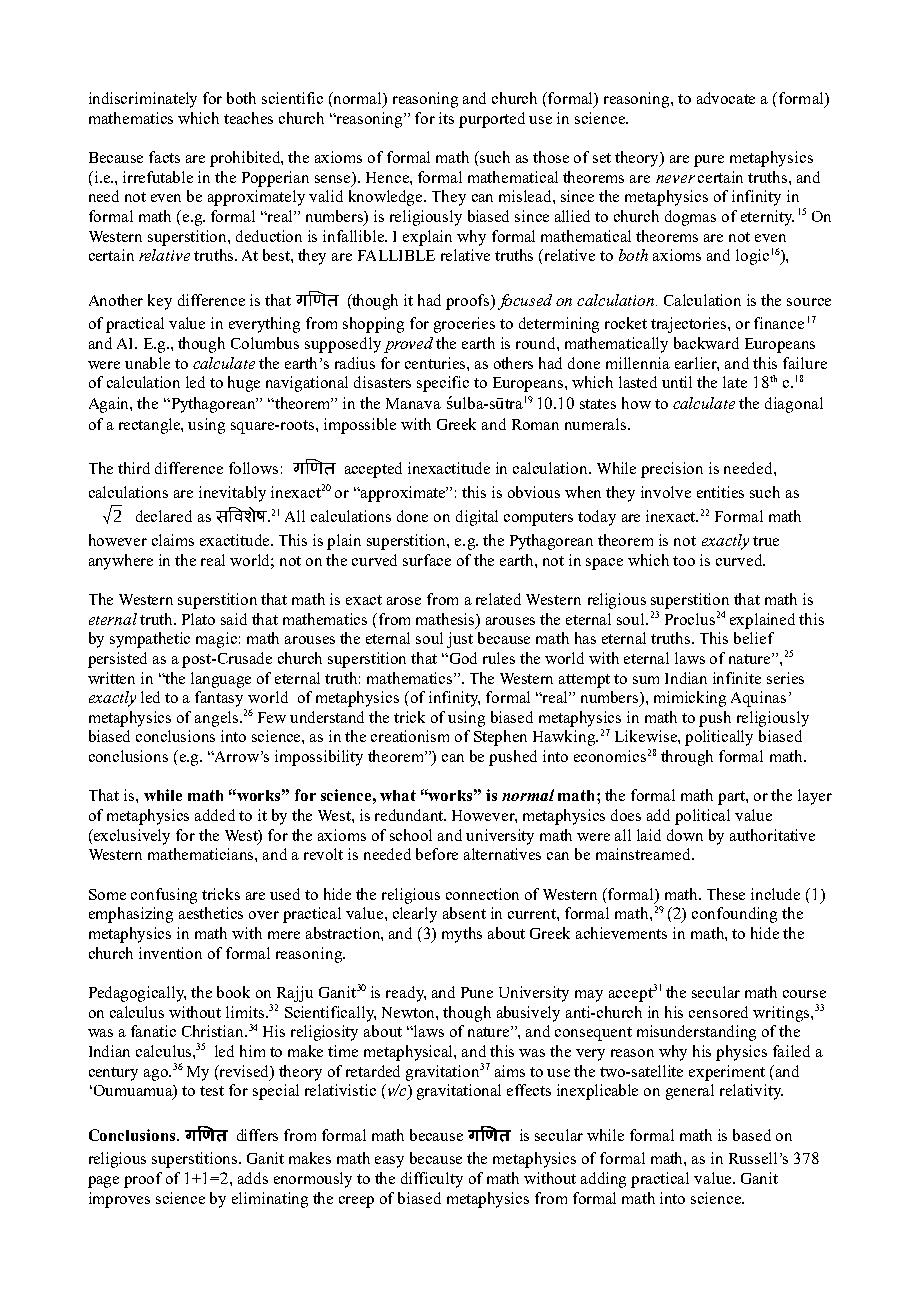 Image resolution: width=924 pixels, height=1308 pixels. What do you see at coordinates (463, 658) in the screenshot?
I see `God` at bounding box center [463, 658].
